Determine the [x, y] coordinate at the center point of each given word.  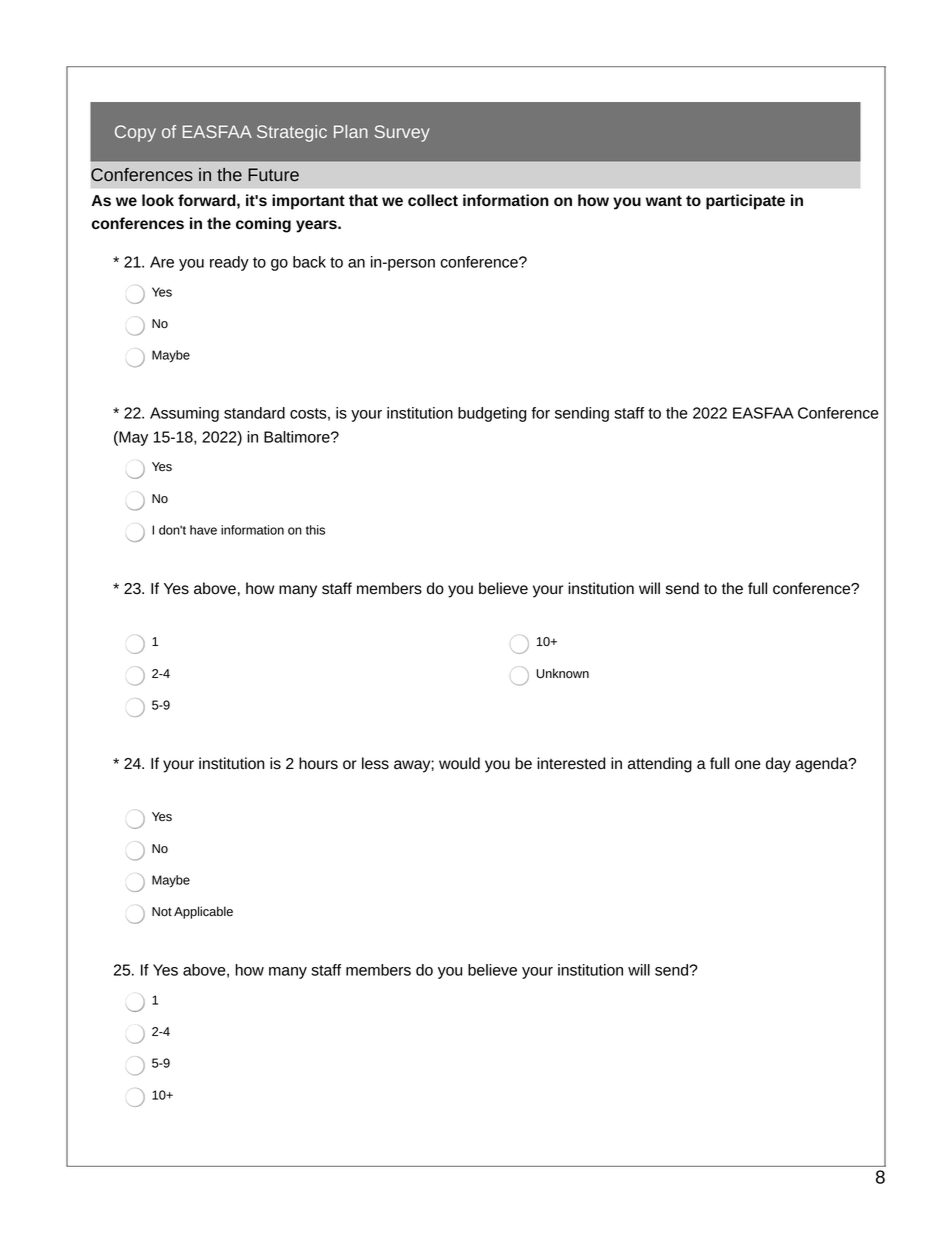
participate [745, 202]
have [203, 530]
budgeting [492, 414]
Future [273, 174]
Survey [402, 133]
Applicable [203, 912]
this [315, 530]
